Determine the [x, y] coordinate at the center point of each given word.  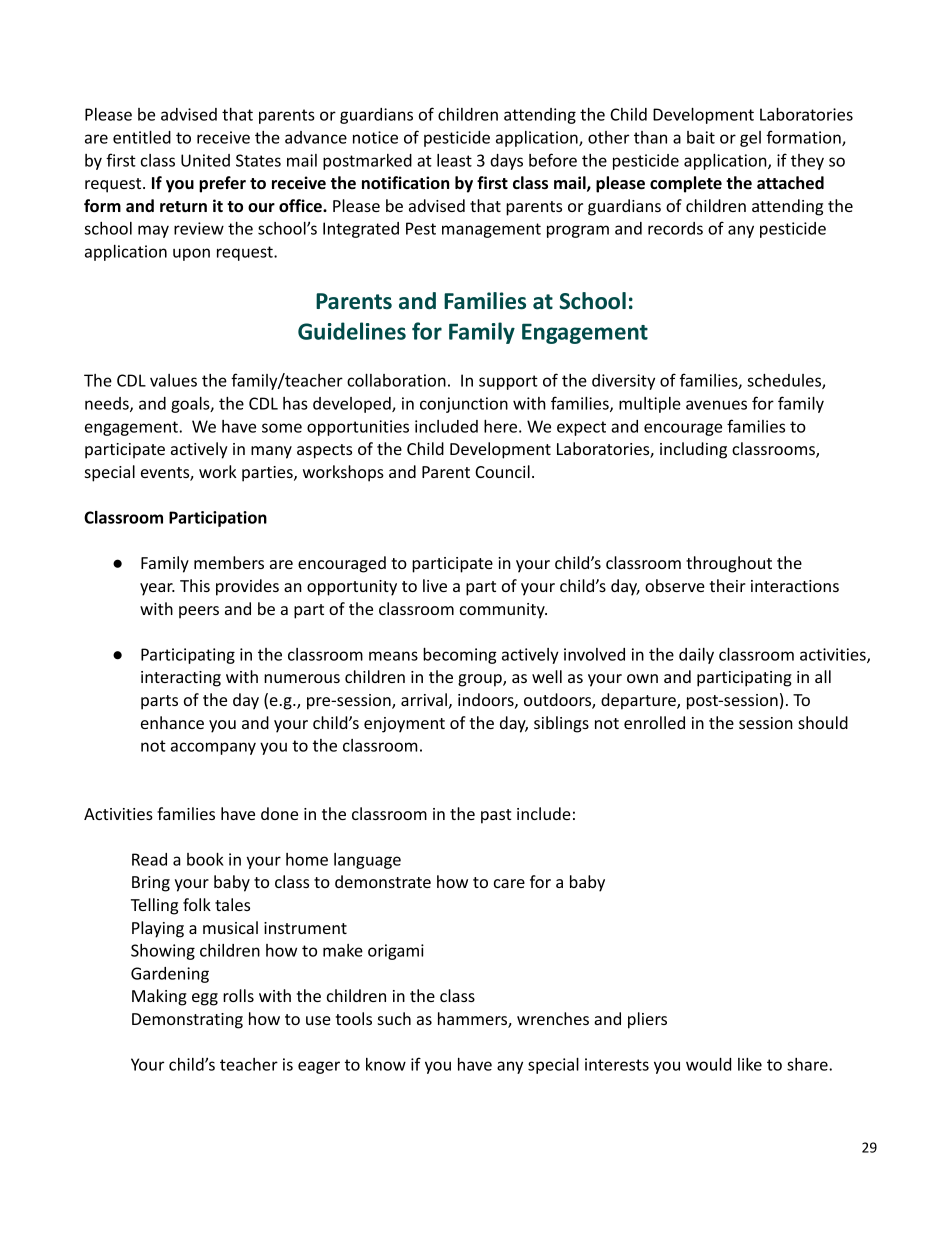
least [454, 160]
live [435, 585]
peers [199, 612]
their [728, 585]
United [205, 160]
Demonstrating [187, 1021]
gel [750, 139]
